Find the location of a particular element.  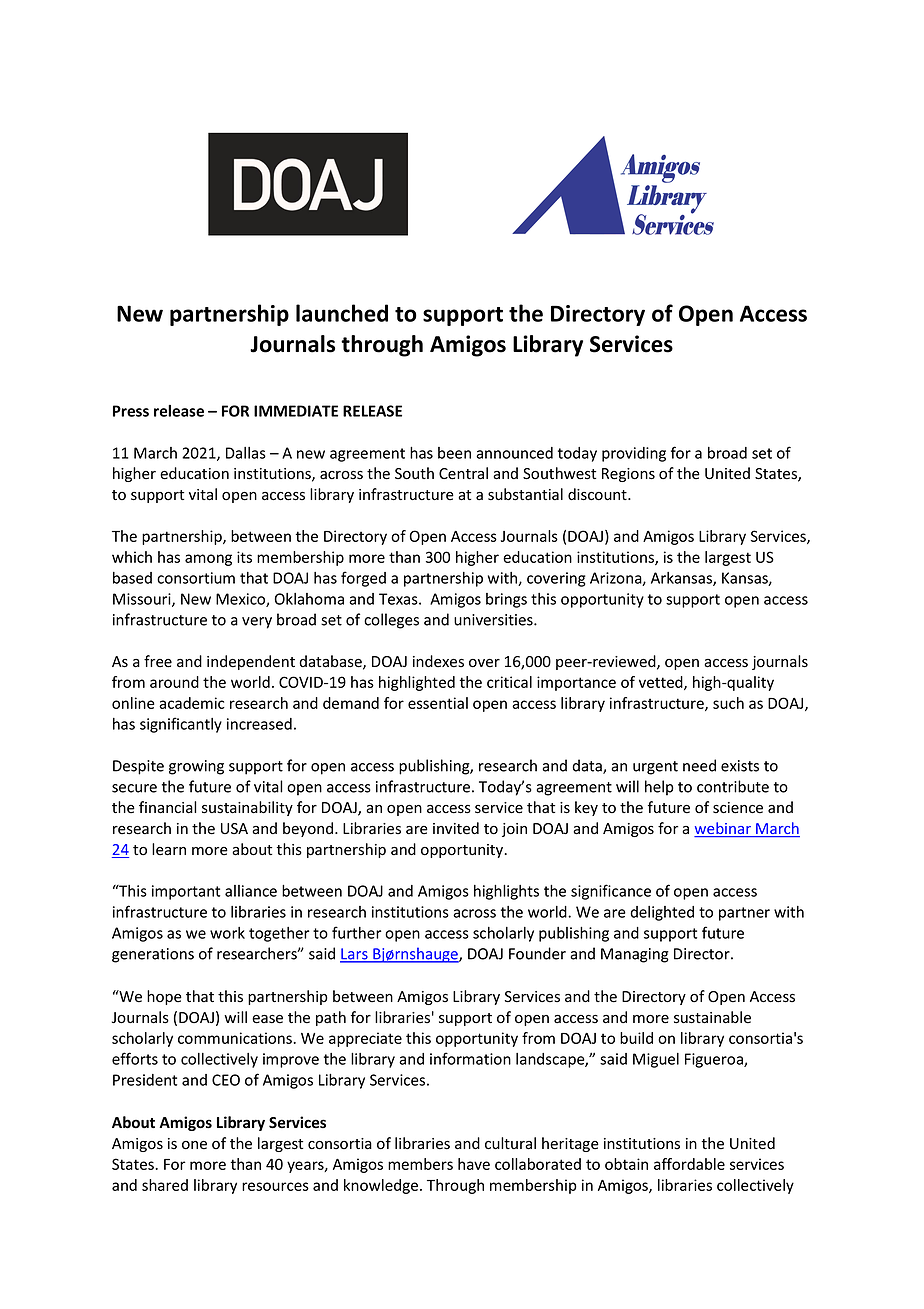

affordable is located at coordinates (689, 1164).
